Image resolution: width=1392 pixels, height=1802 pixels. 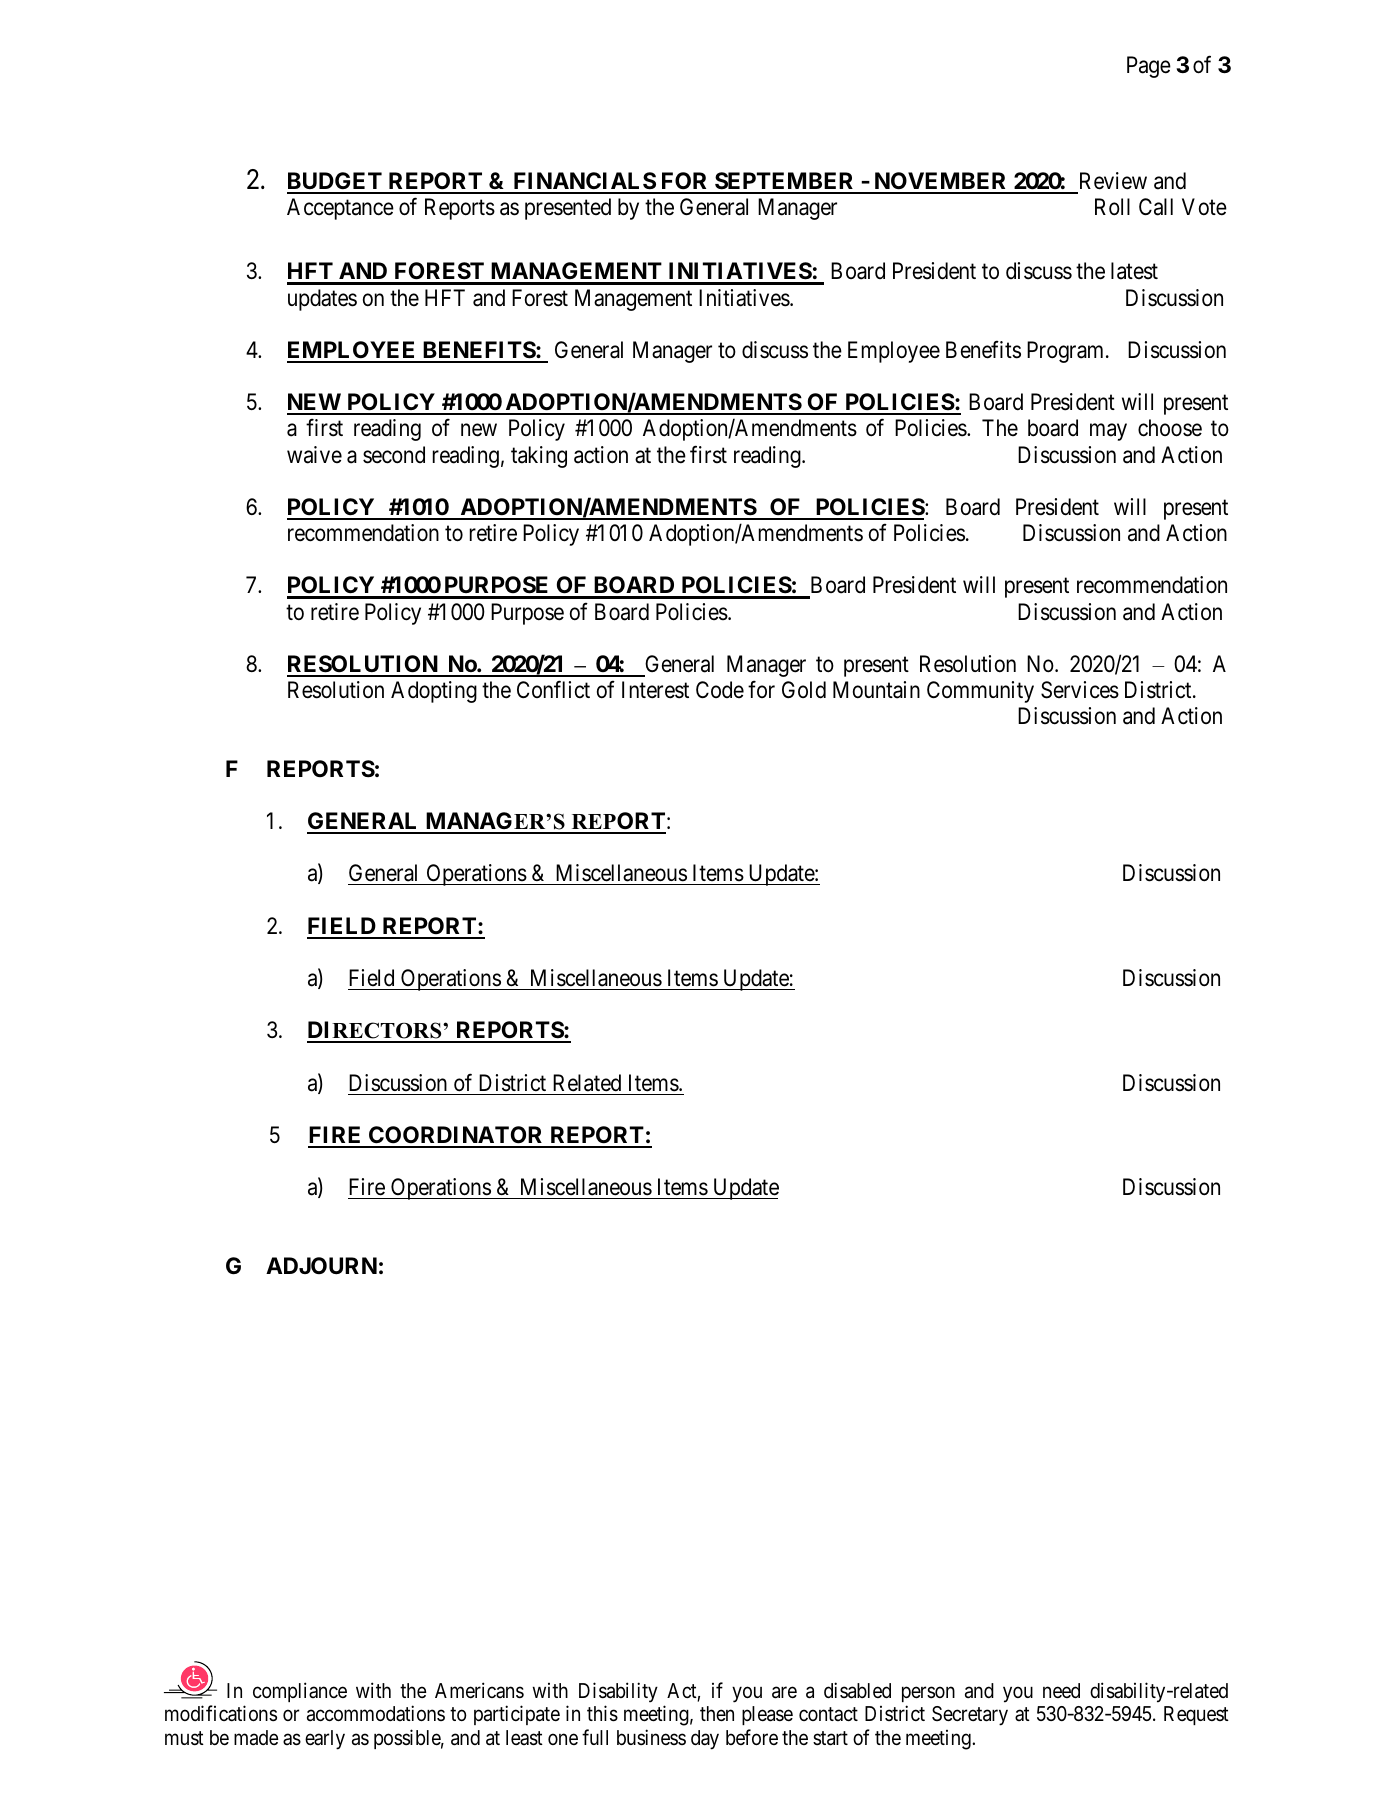 What do you see at coordinates (1061, 1690) in the document?
I see `need` at bounding box center [1061, 1690].
